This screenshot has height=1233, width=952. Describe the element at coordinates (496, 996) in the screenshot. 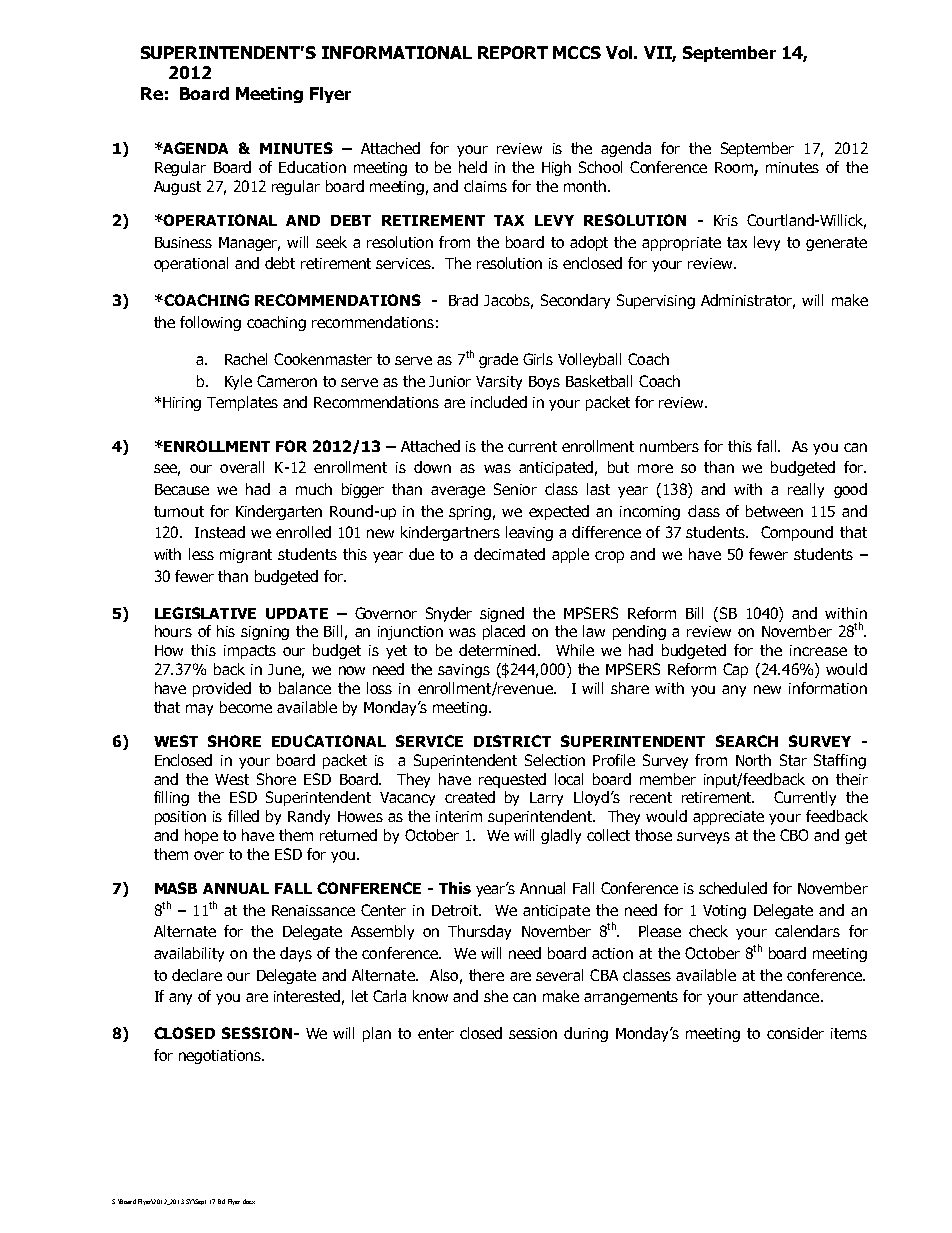

I see `she` at that location.
